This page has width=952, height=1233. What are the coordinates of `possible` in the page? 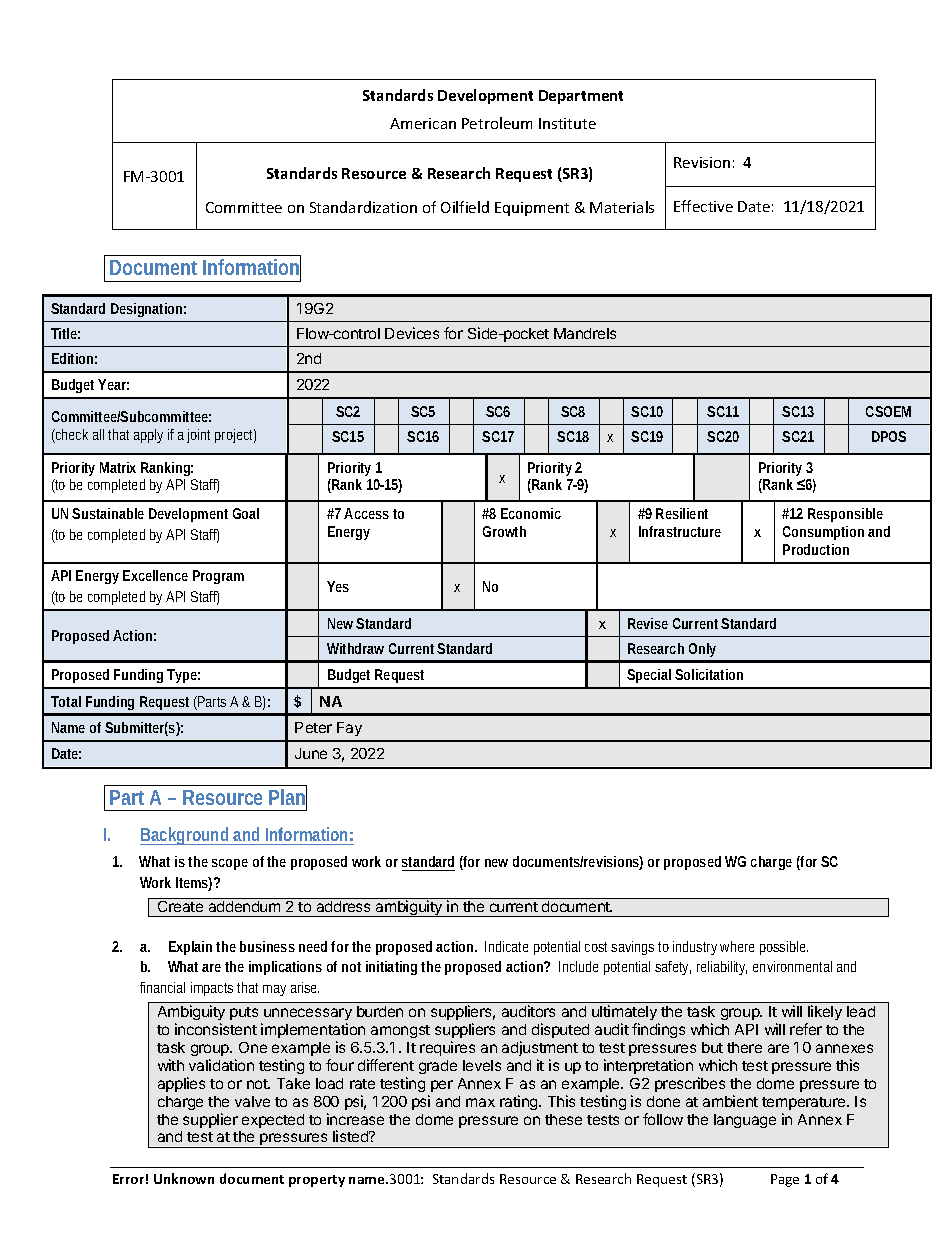 It's located at (784, 948).
